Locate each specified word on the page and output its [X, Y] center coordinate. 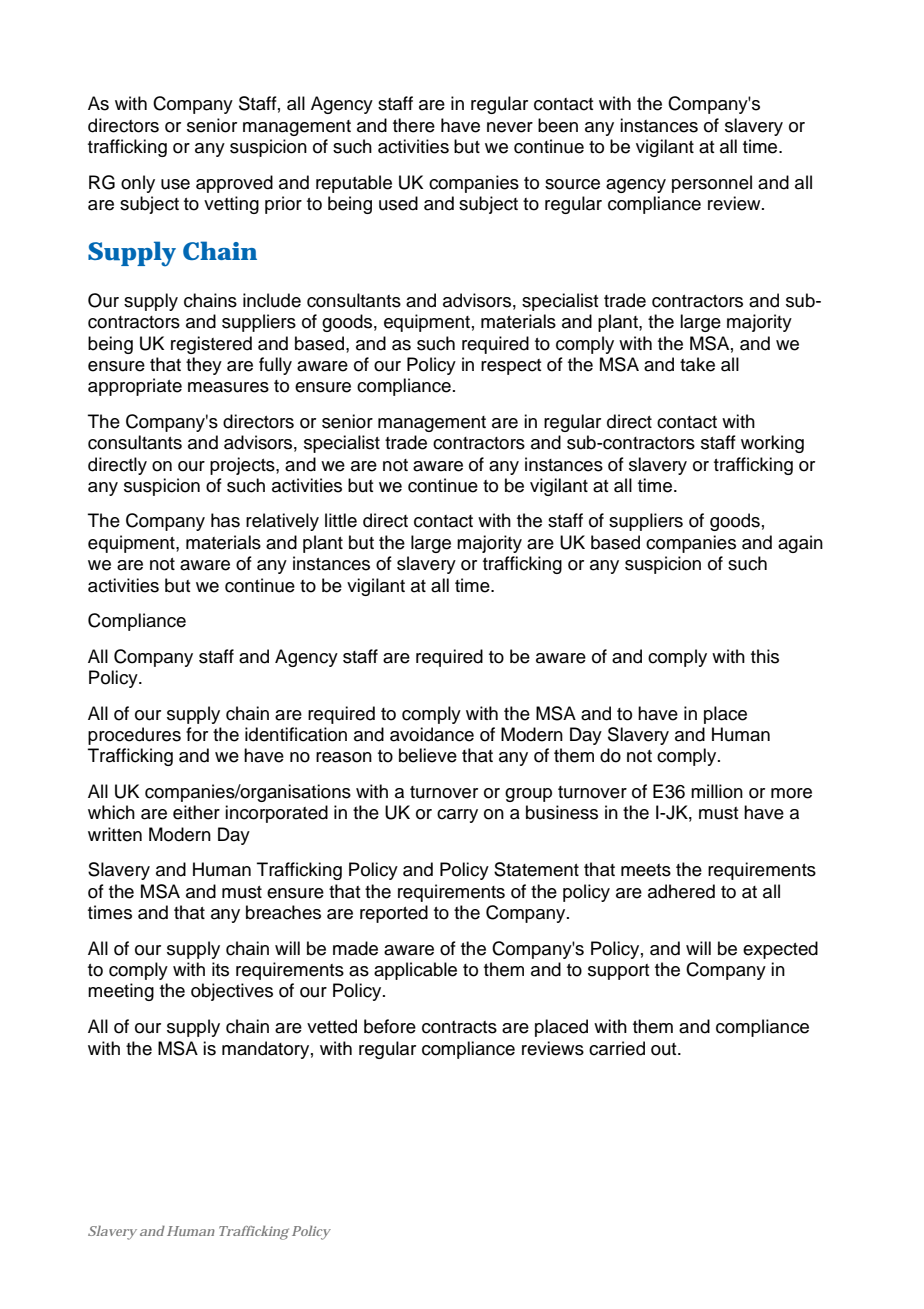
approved [234, 184]
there [414, 125]
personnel [712, 184]
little [341, 520]
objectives [232, 992]
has [225, 520]
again [800, 544]
